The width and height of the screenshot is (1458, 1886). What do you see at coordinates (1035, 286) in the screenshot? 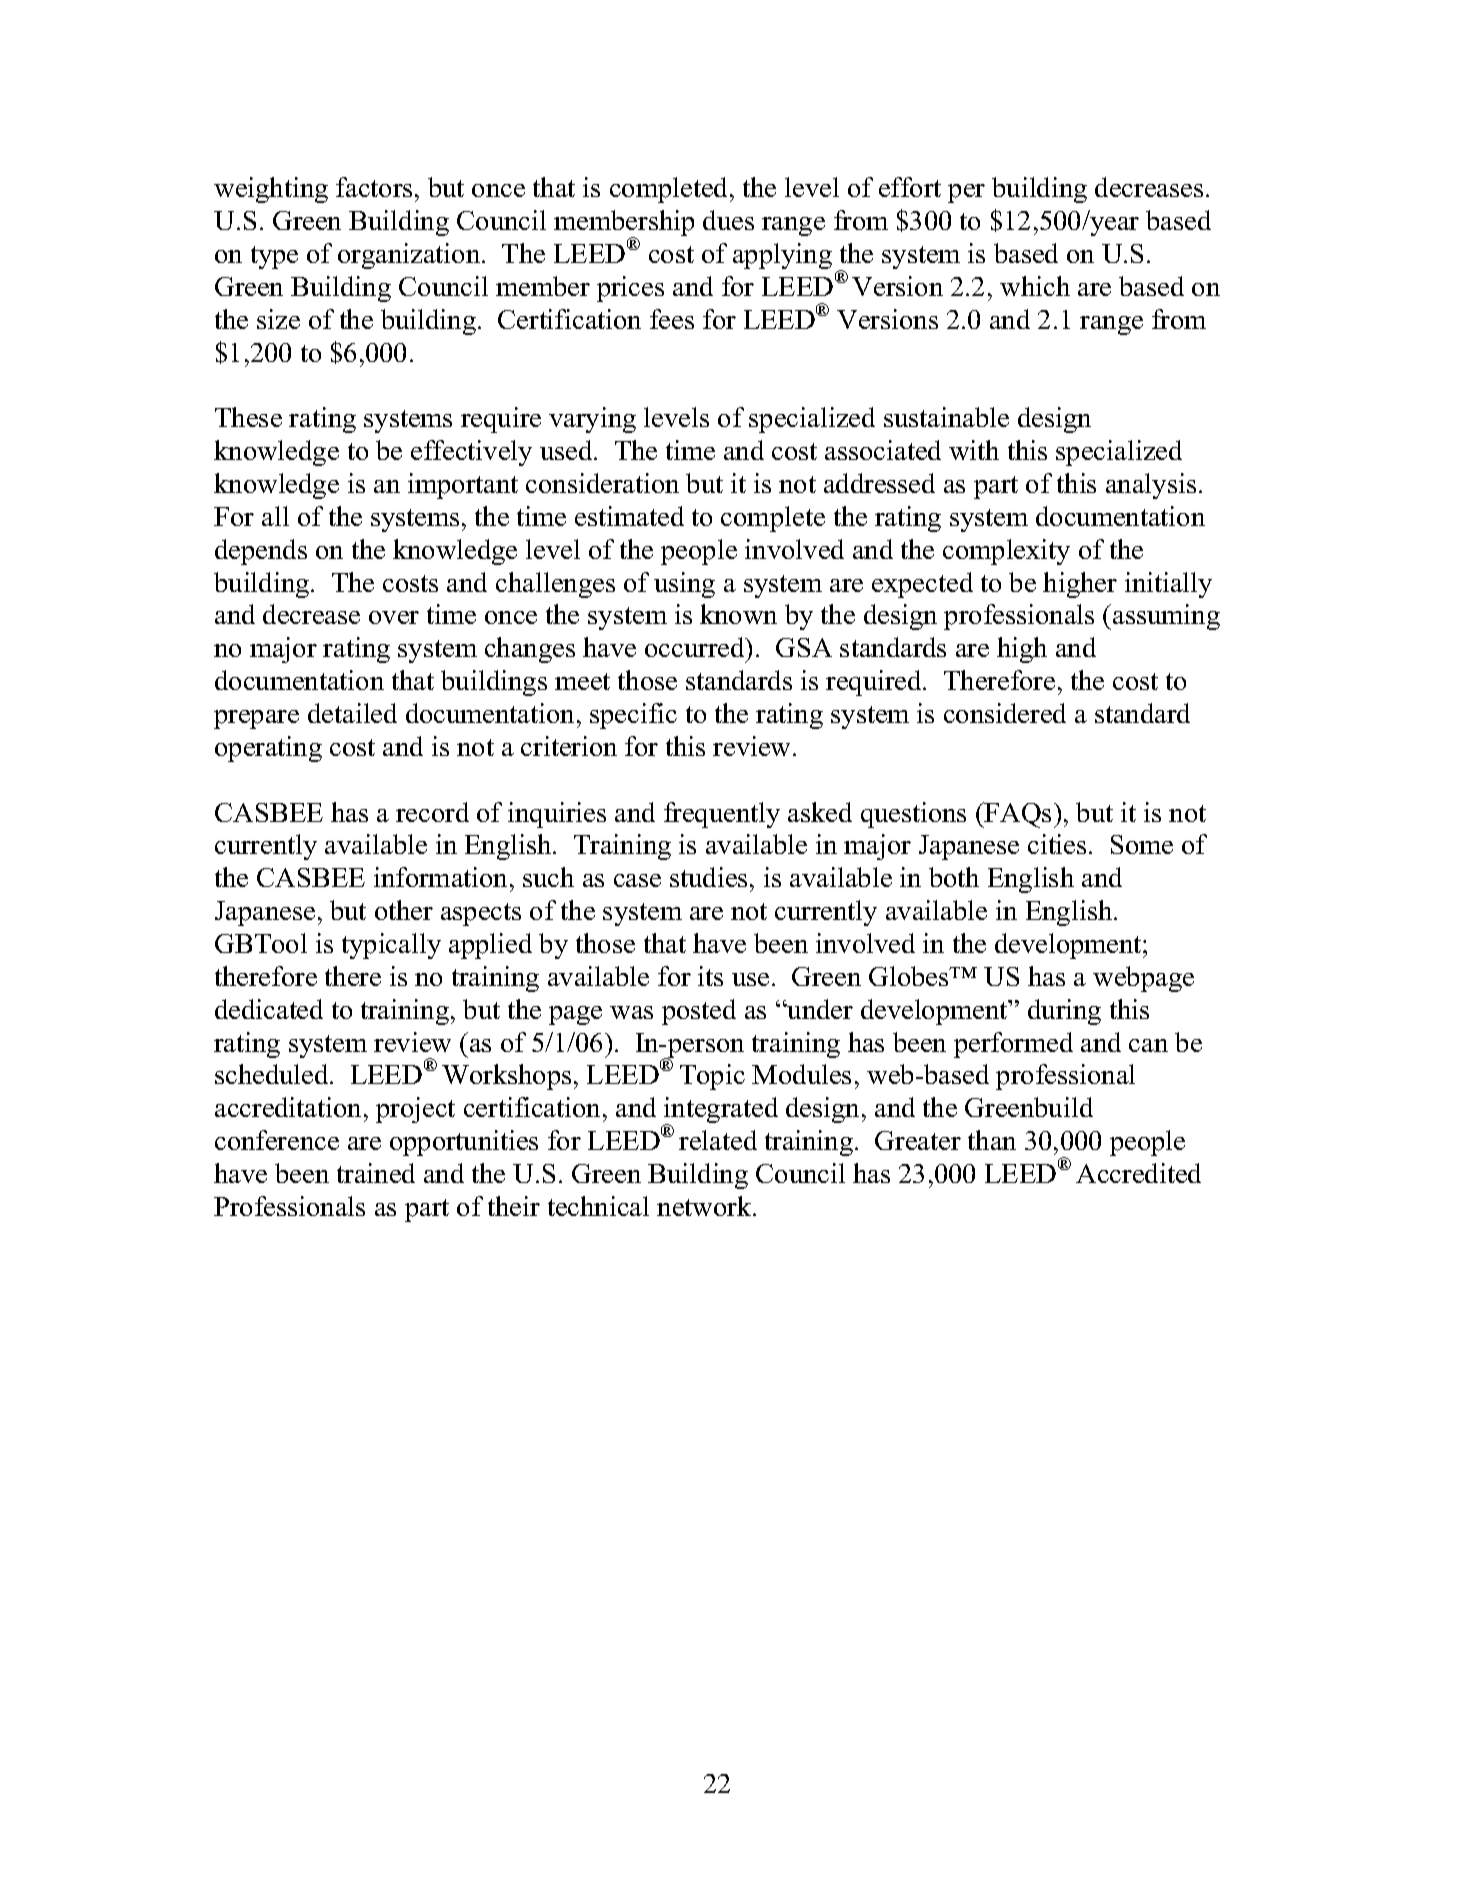
I see `which` at bounding box center [1035, 286].
